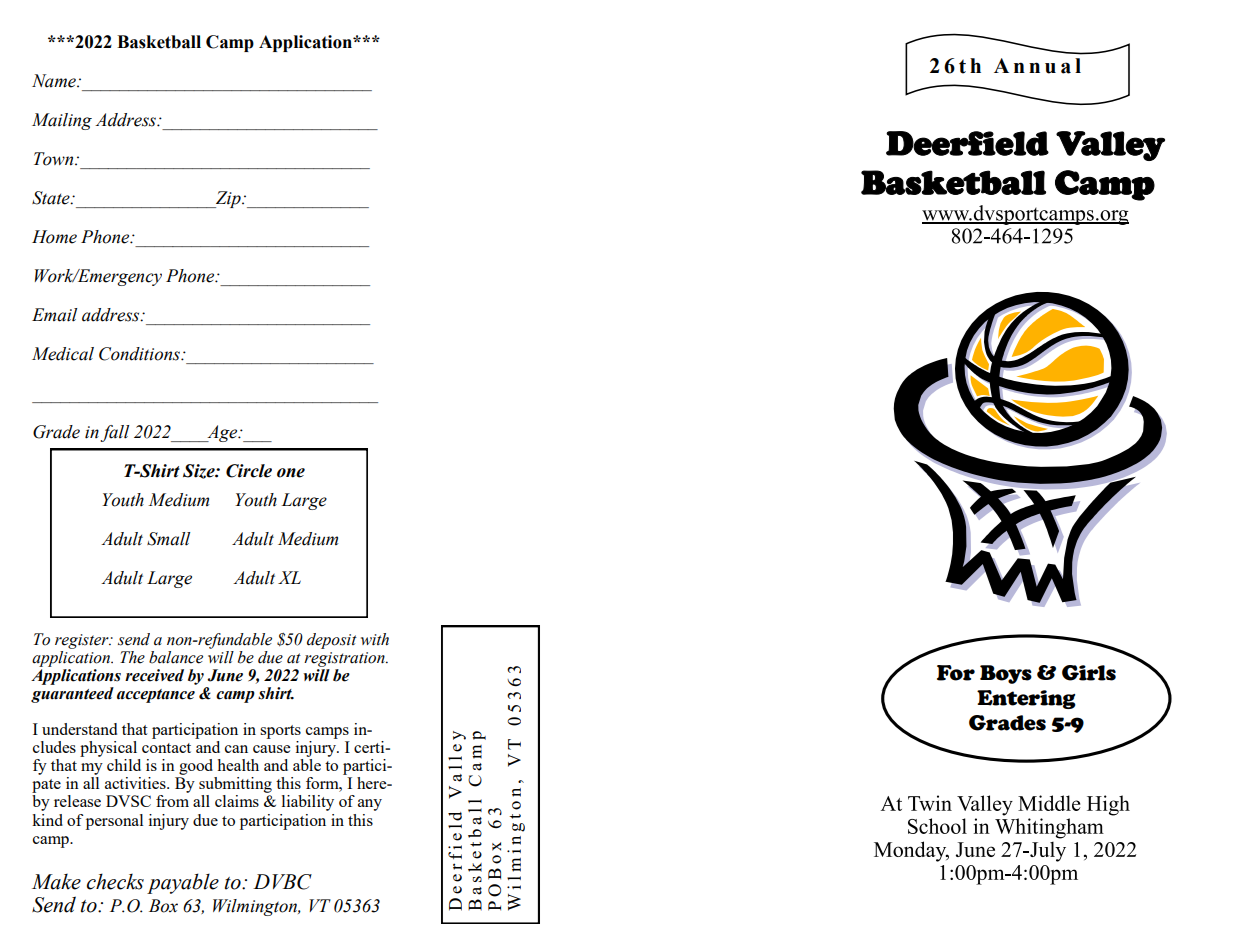 The image size is (1233, 952). What do you see at coordinates (54, 315) in the screenshot?
I see `Email` at bounding box center [54, 315].
